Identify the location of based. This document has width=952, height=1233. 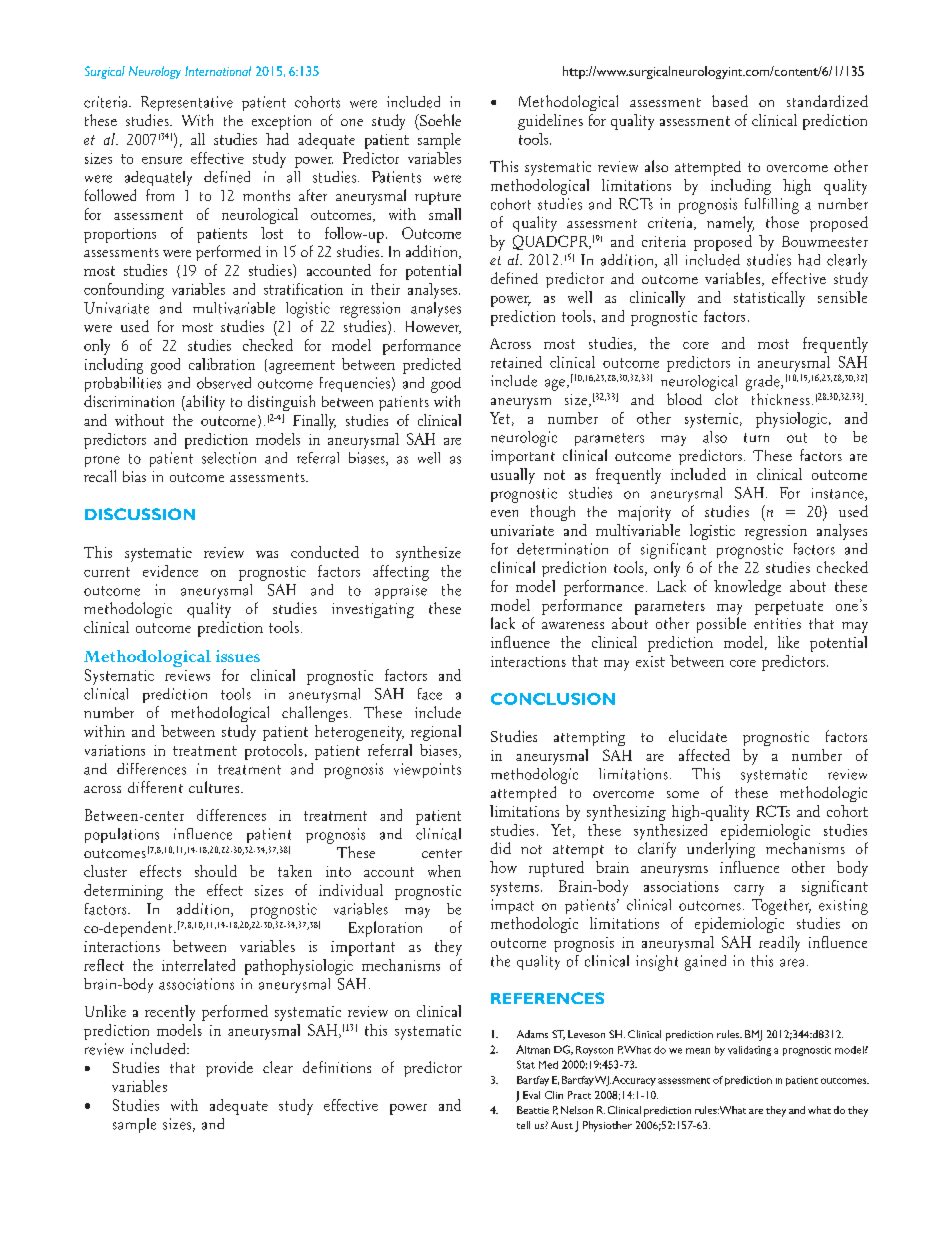
(730, 101).
